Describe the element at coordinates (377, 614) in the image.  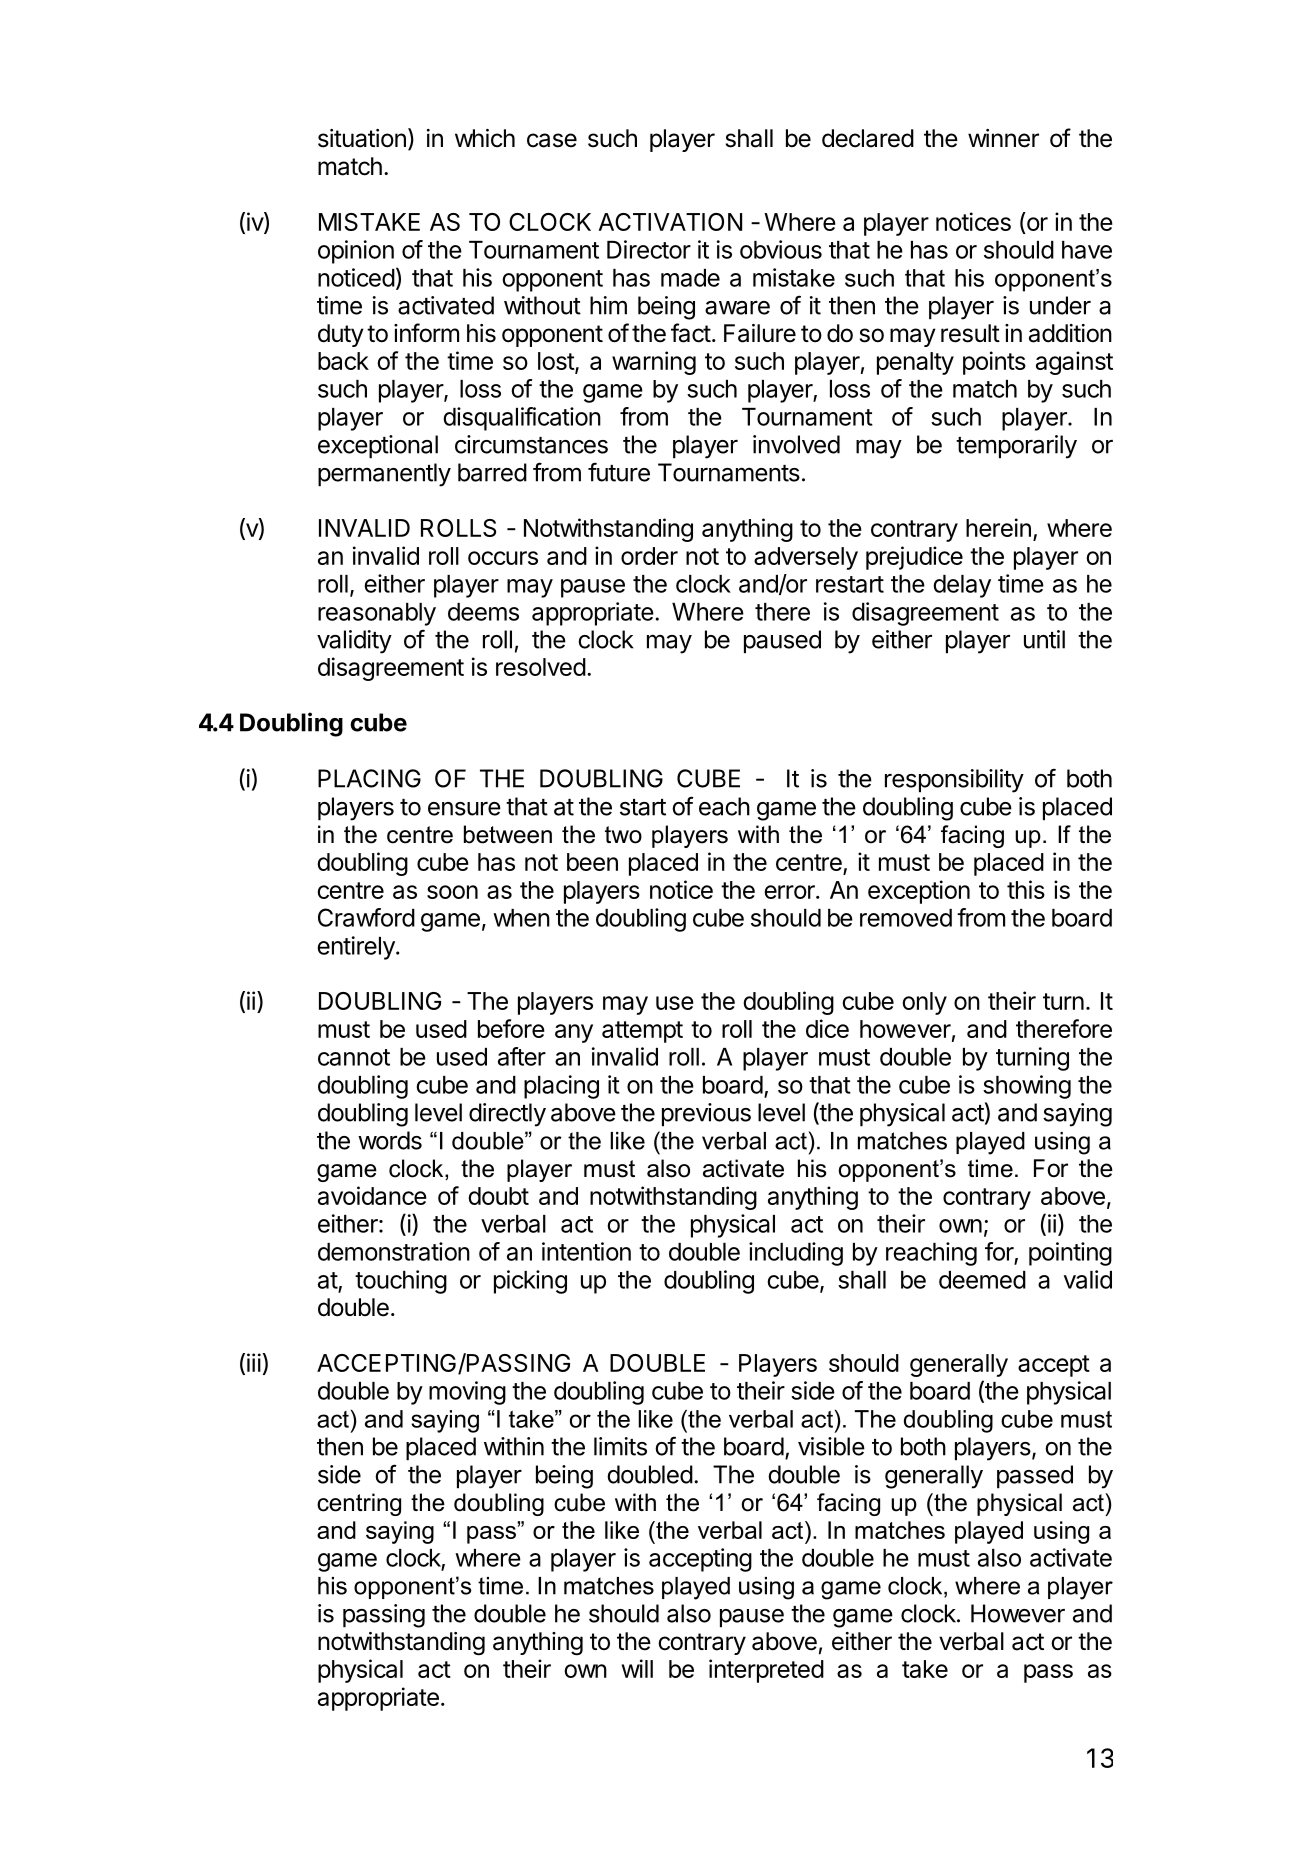
I see `reasonably` at that location.
